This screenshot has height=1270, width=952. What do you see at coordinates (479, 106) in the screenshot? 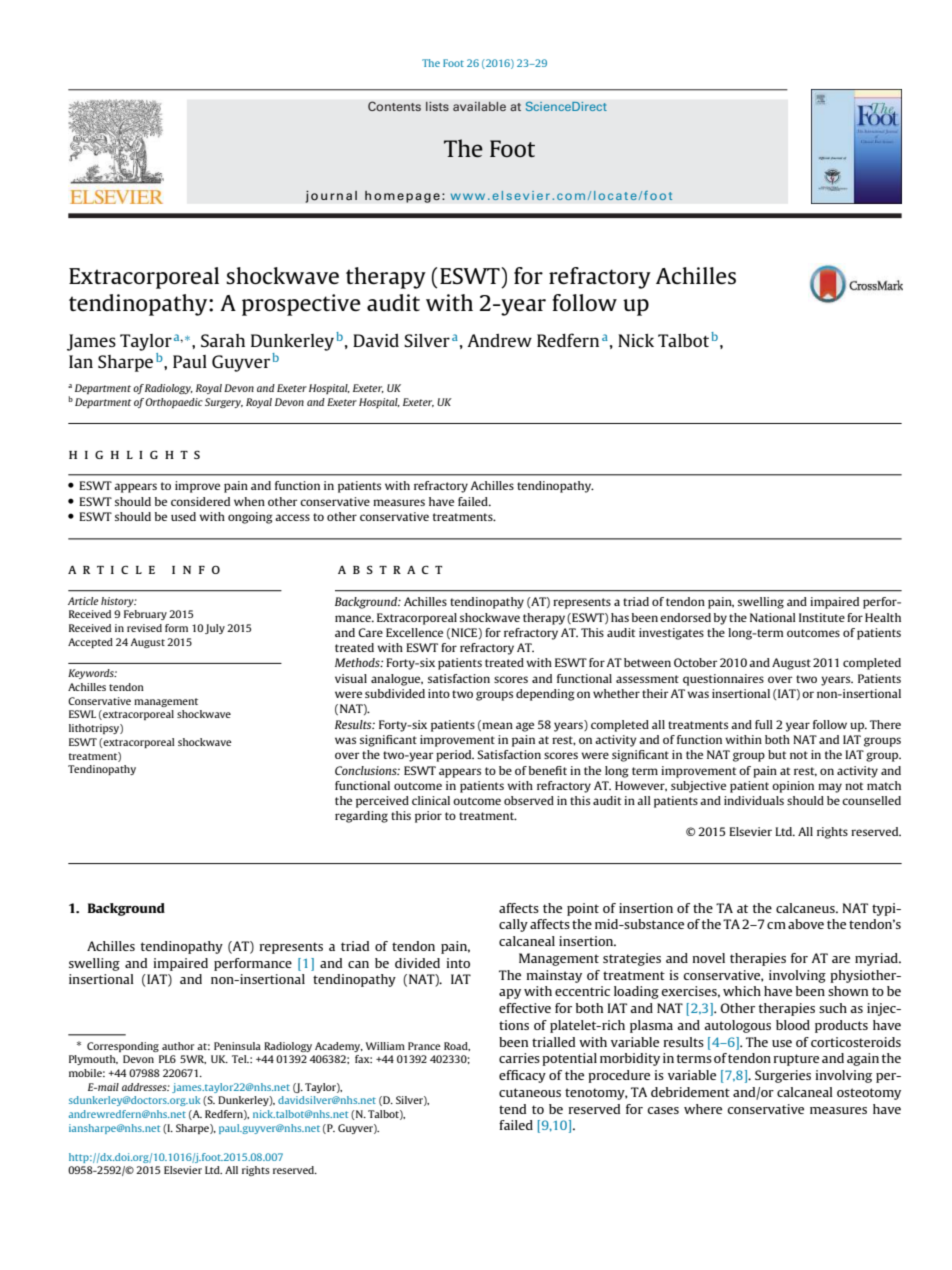
I see `available` at bounding box center [479, 106].
